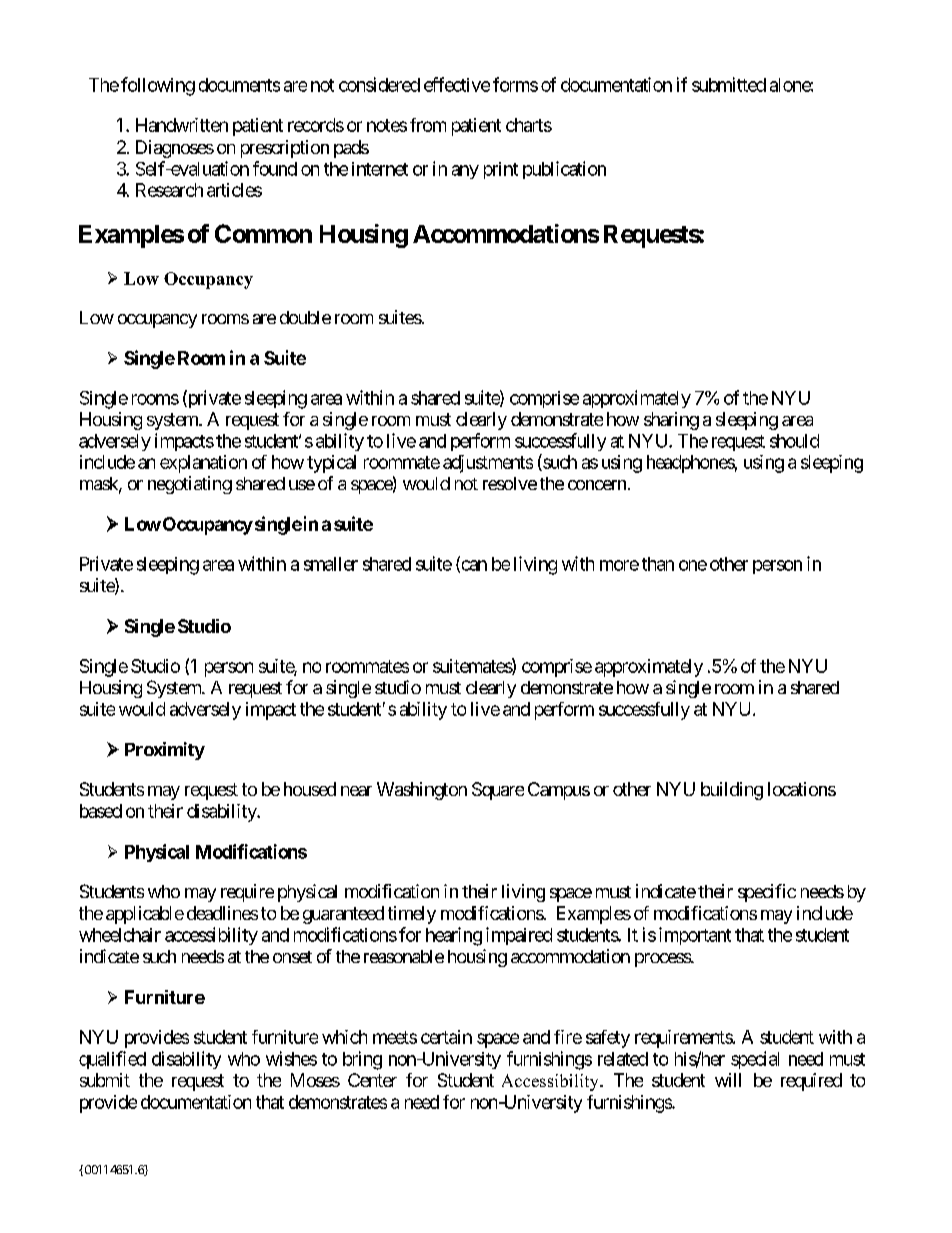 The height and width of the page is (1233, 952). Describe the element at coordinates (428, 125) in the page. I see `from` at that location.
